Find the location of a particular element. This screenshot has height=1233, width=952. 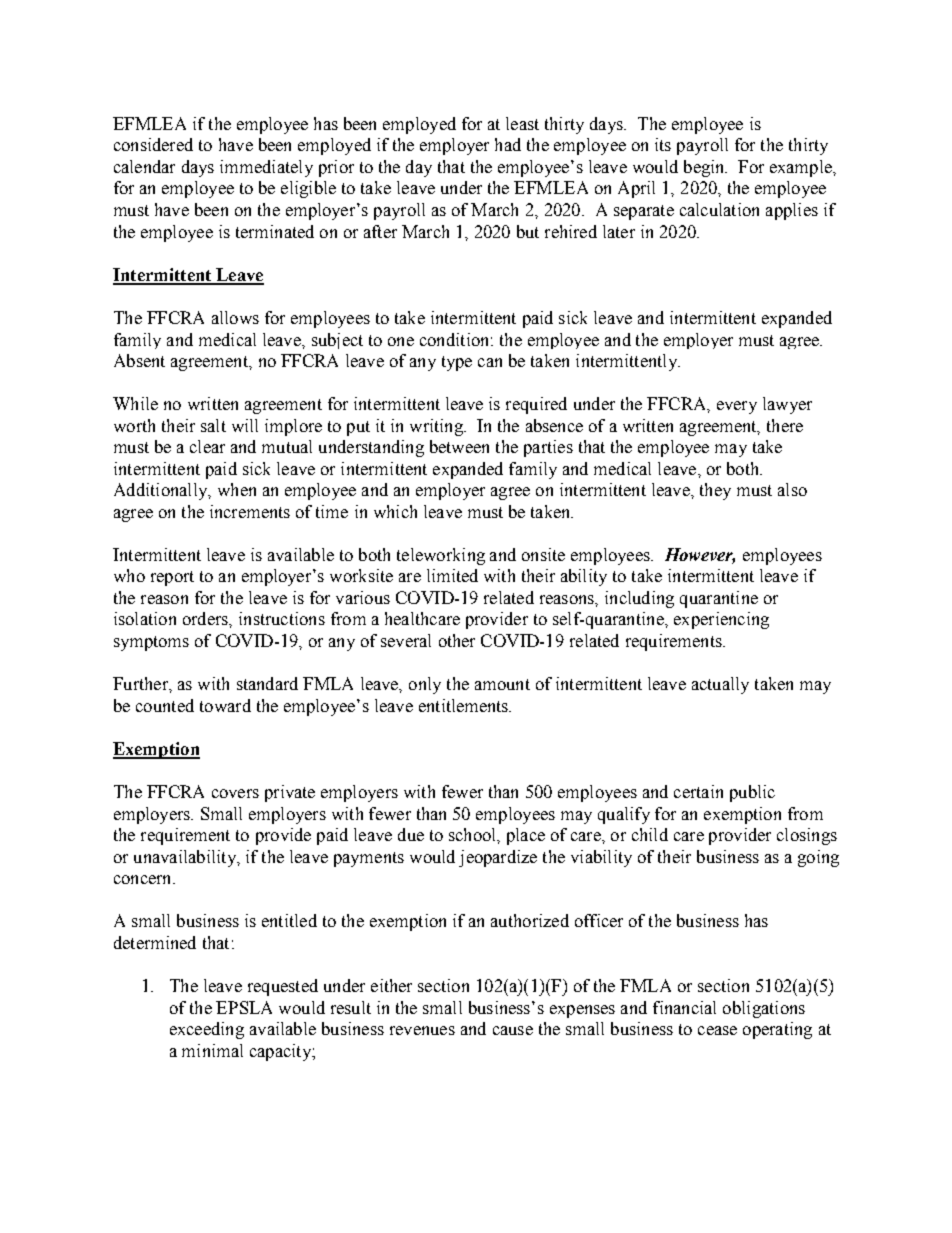

clear is located at coordinates (207, 446).
